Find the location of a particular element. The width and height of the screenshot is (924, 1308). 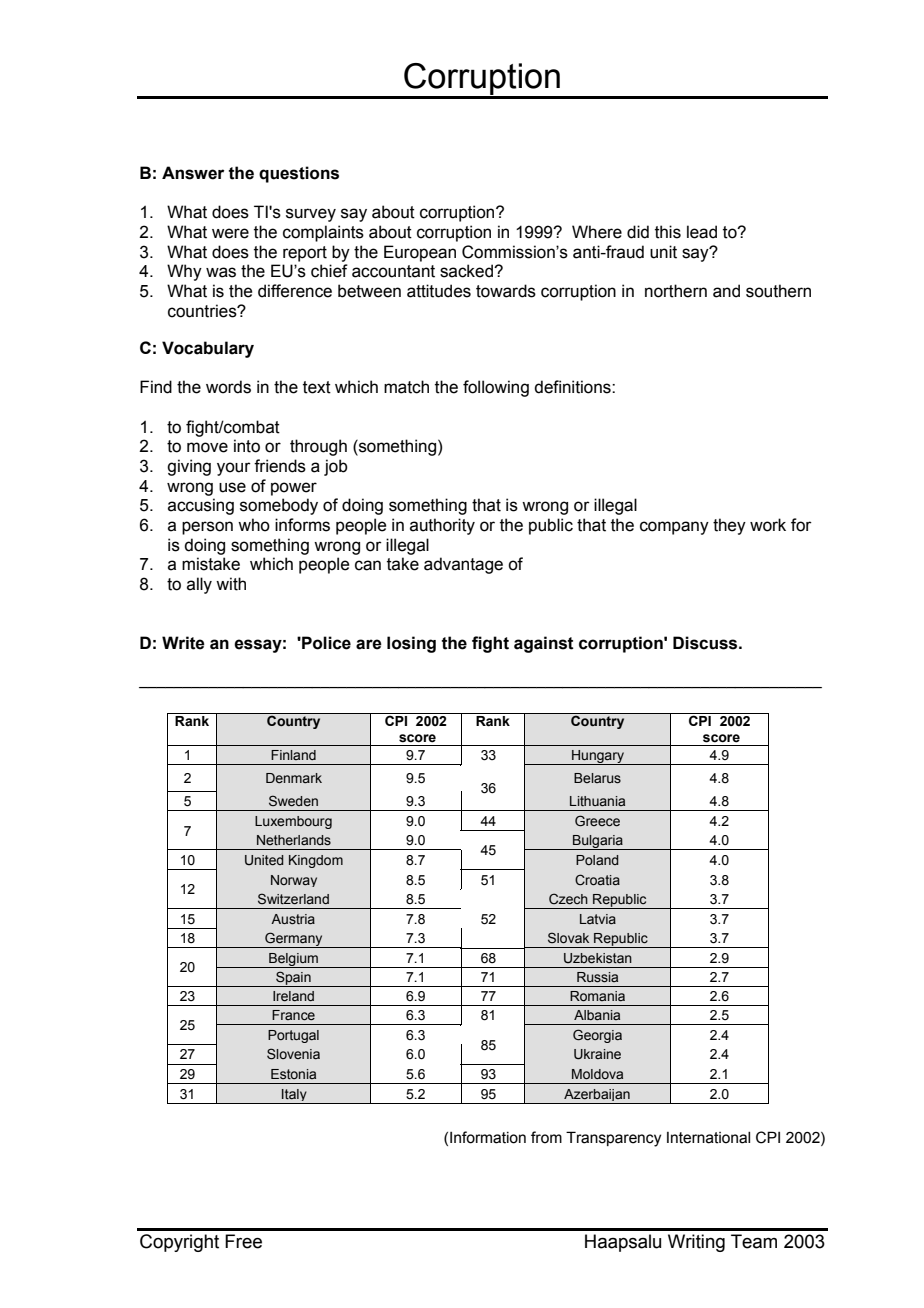

Free is located at coordinates (243, 1241).
